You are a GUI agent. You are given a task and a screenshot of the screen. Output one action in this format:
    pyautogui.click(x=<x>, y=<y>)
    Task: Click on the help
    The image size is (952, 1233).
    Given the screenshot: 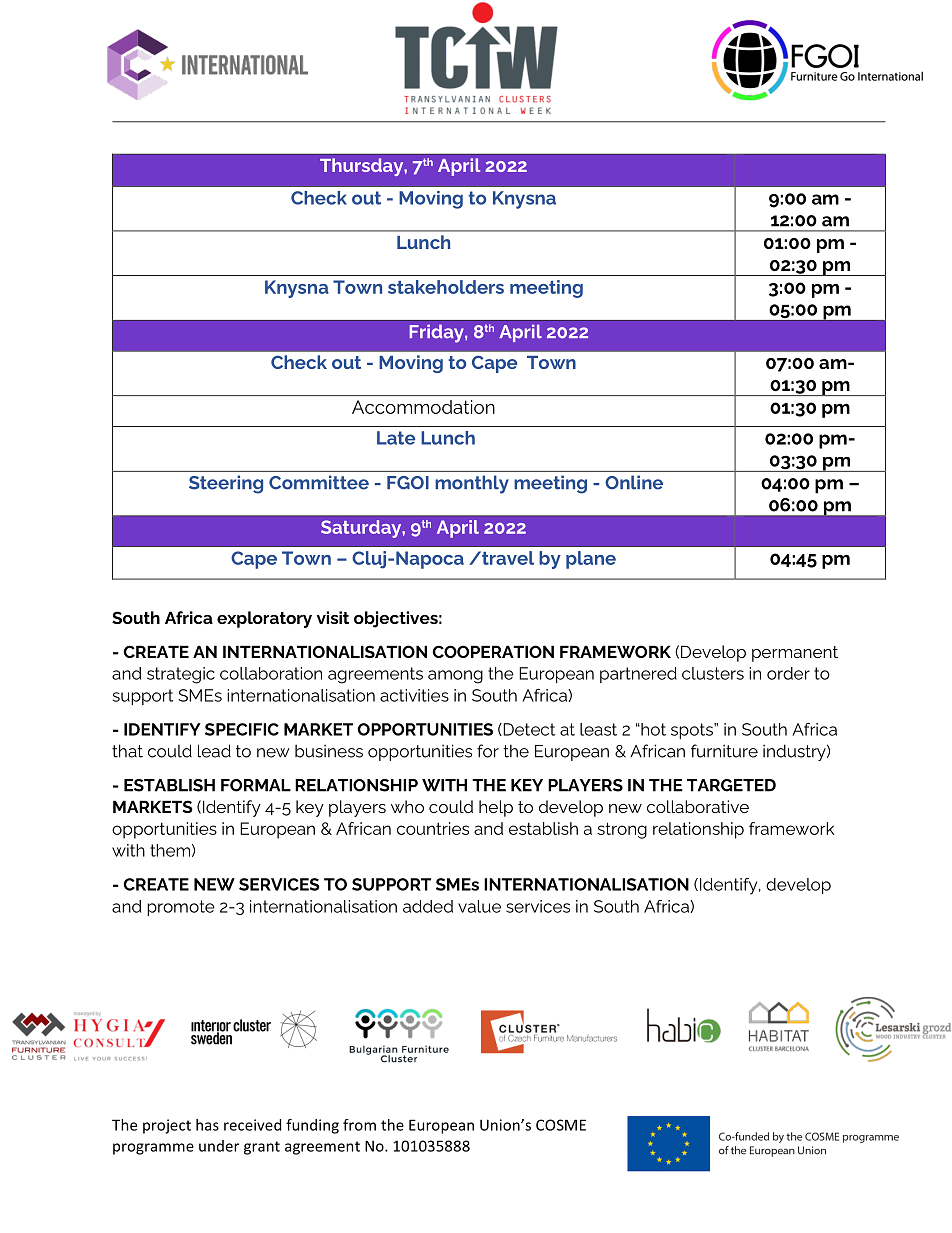 What is the action you would take?
    pyautogui.click(x=496, y=808)
